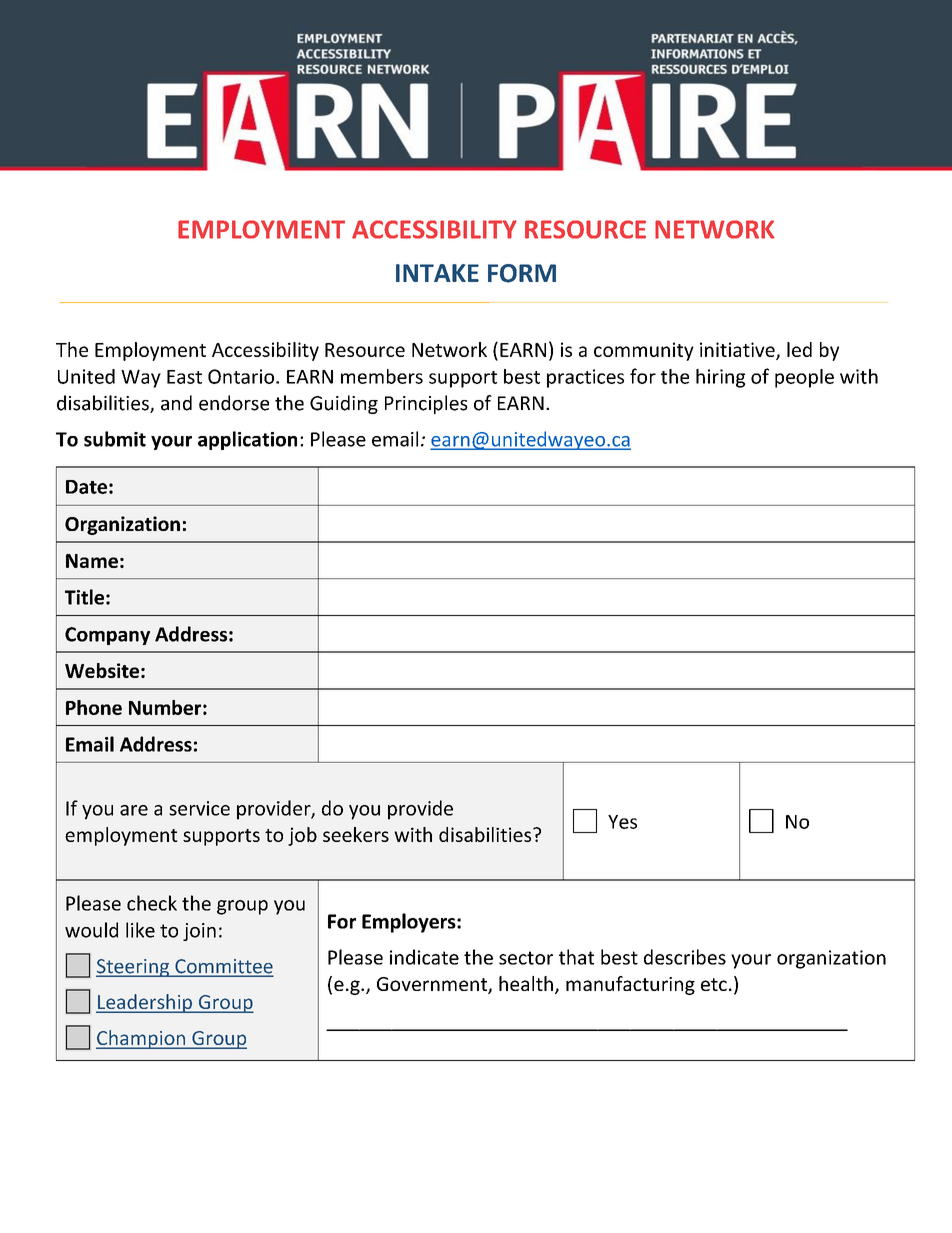 Image resolution: width=952 pixels, height=1233 pixels. What do you see at coordinates (115, 439) in the screenshot?
I see `submit` at bounding box center [115, 439].
